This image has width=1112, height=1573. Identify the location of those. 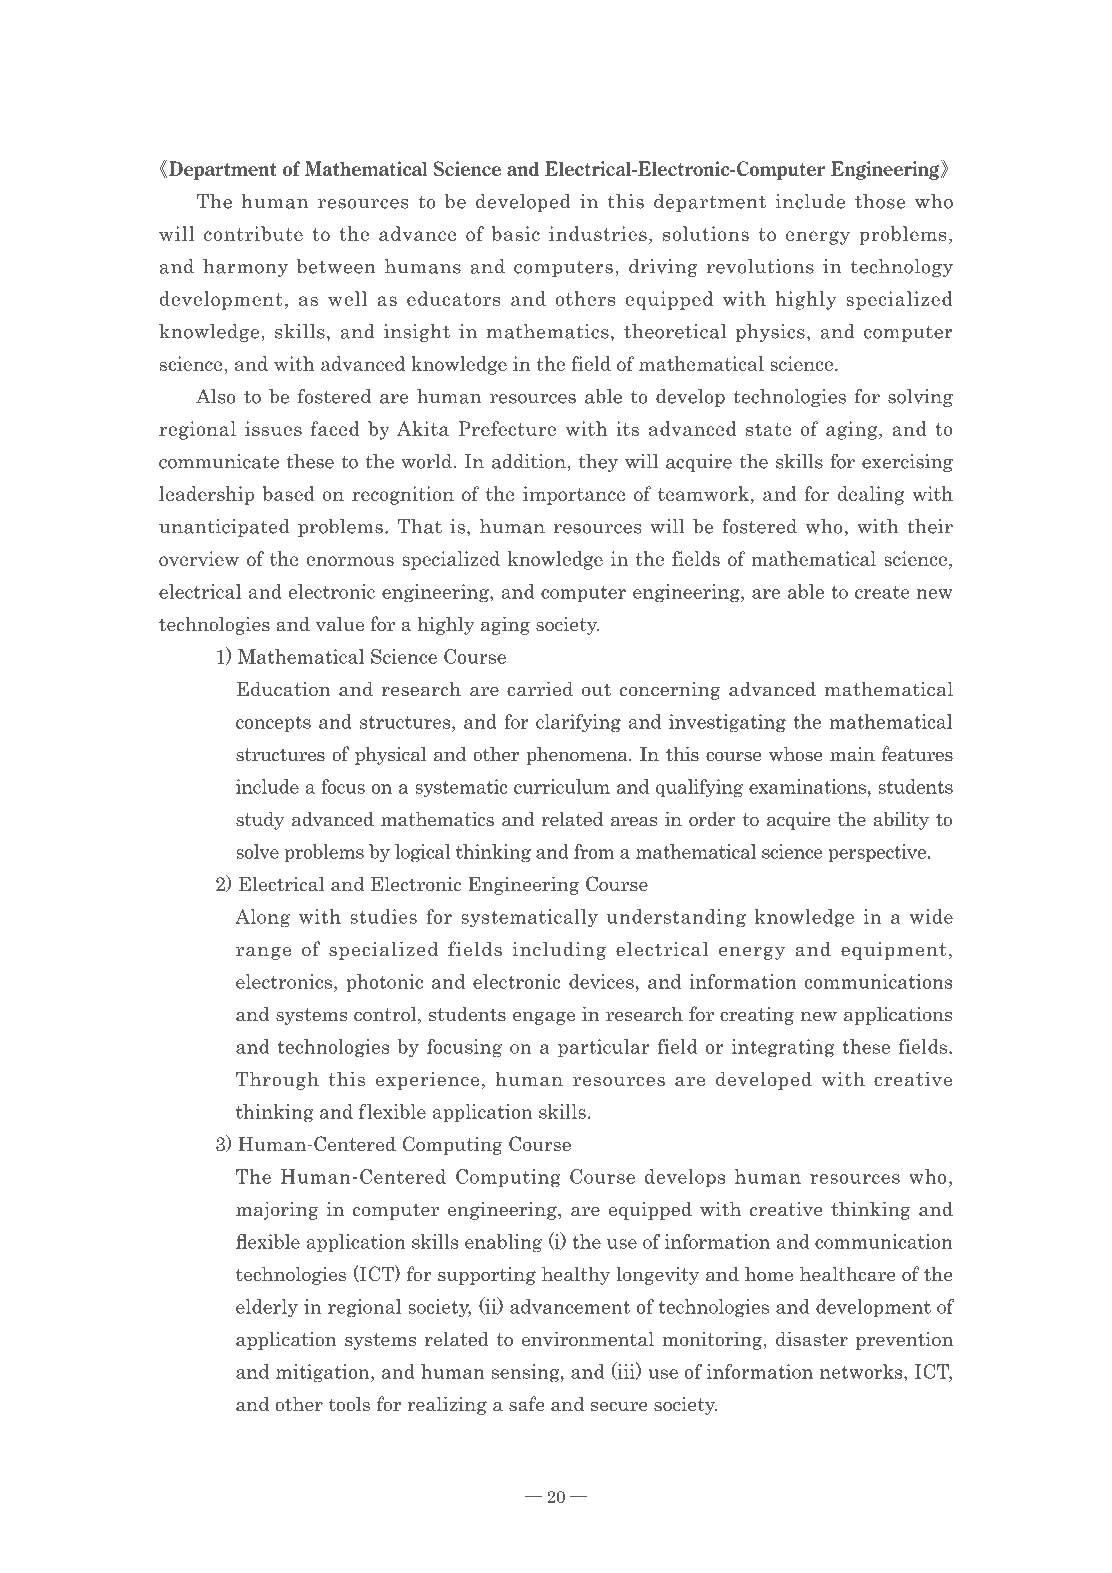
(880, 201).
